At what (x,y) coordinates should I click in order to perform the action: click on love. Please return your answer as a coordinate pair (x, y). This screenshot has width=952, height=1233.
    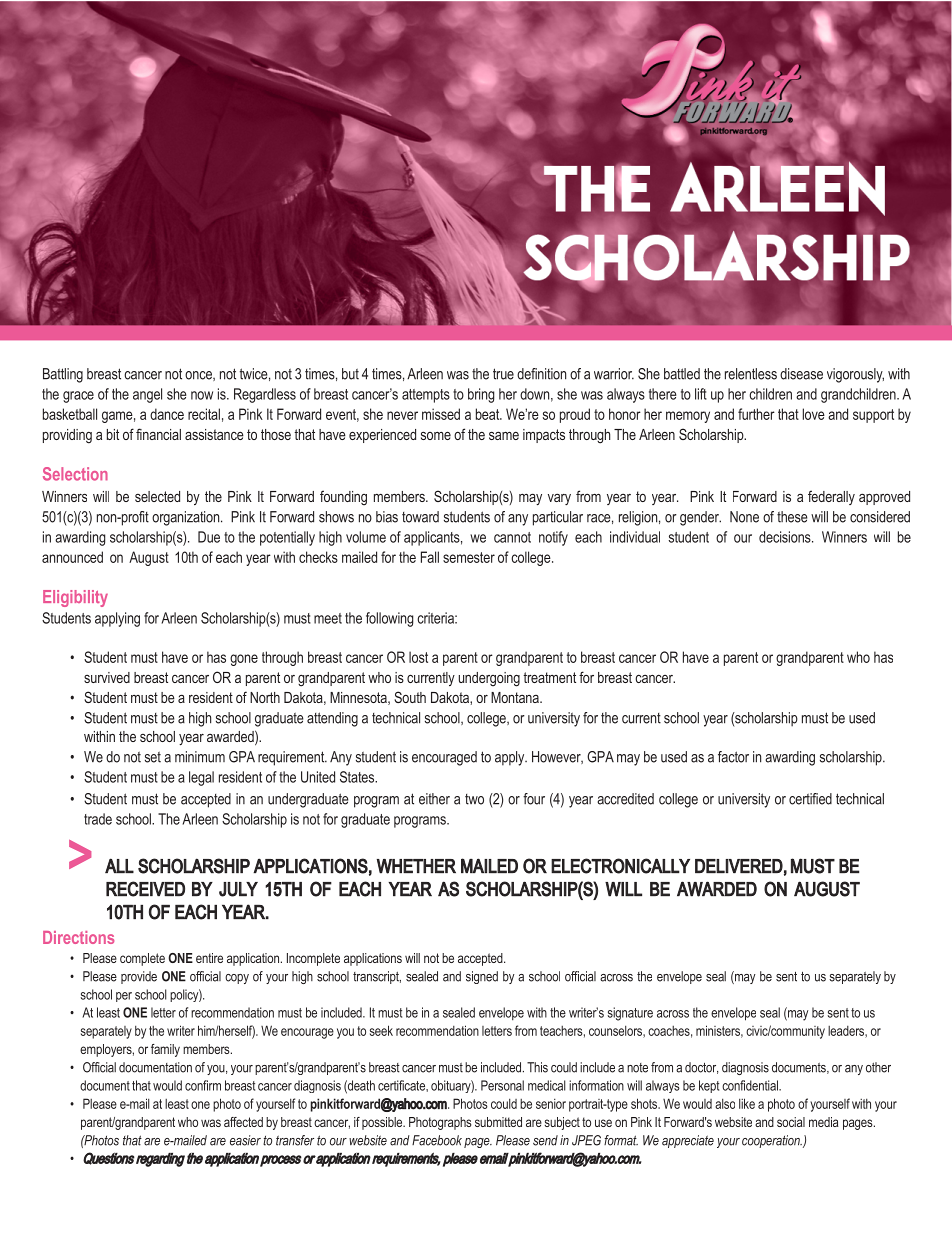
    Looking at the image, I should click on (814, 414).
